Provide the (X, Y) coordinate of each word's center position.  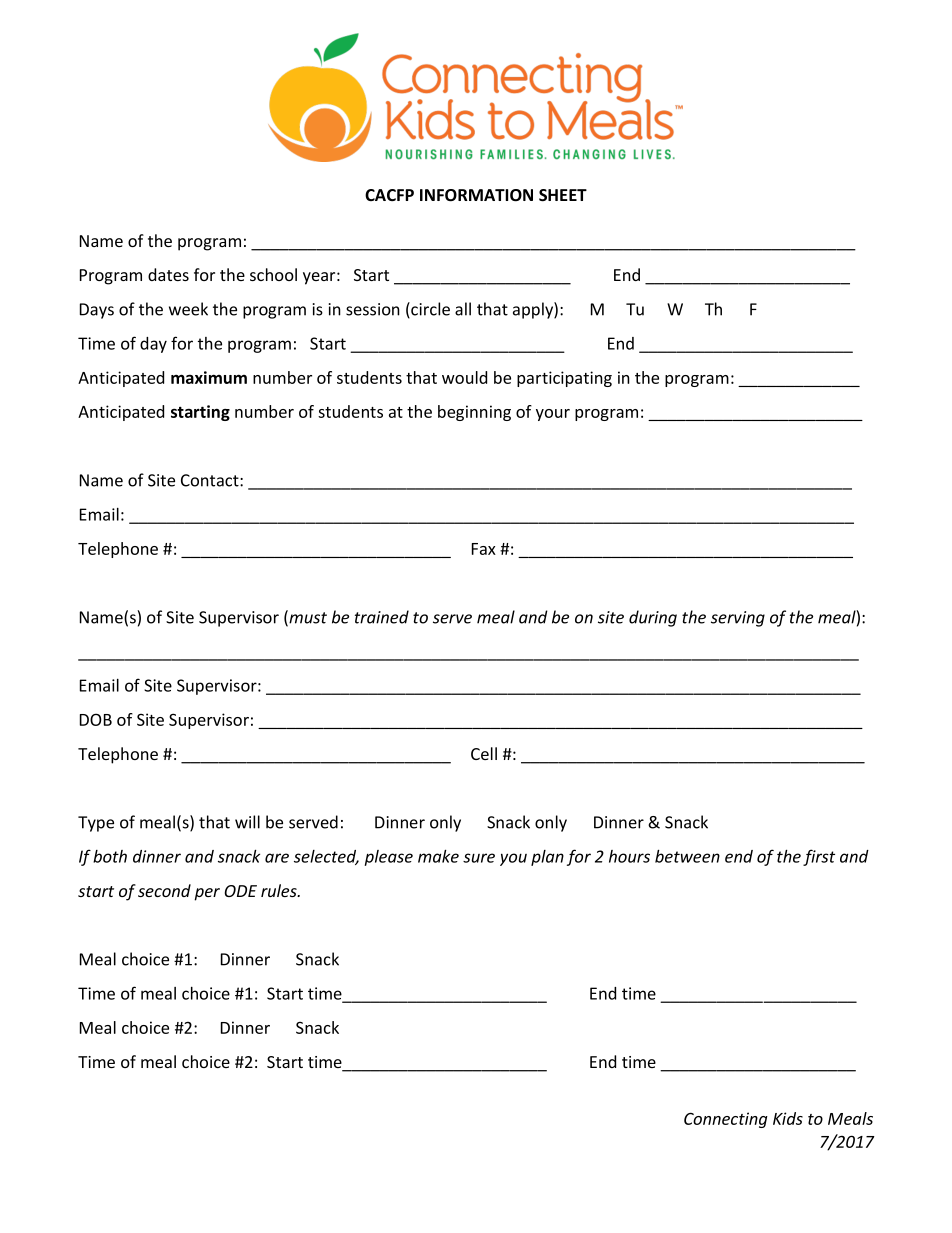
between (687, 856)
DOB (96, 719)
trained (382, 617)
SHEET (563, 195)
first (819, 857)
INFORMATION (476, 195)
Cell (484, 753)
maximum (209, 377)
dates (168, 274)
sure (479, 858)
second (164, 890)
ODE (240, 891)
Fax (484, 549)
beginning (474, 413)
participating (564, 379)
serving (738, 619)
